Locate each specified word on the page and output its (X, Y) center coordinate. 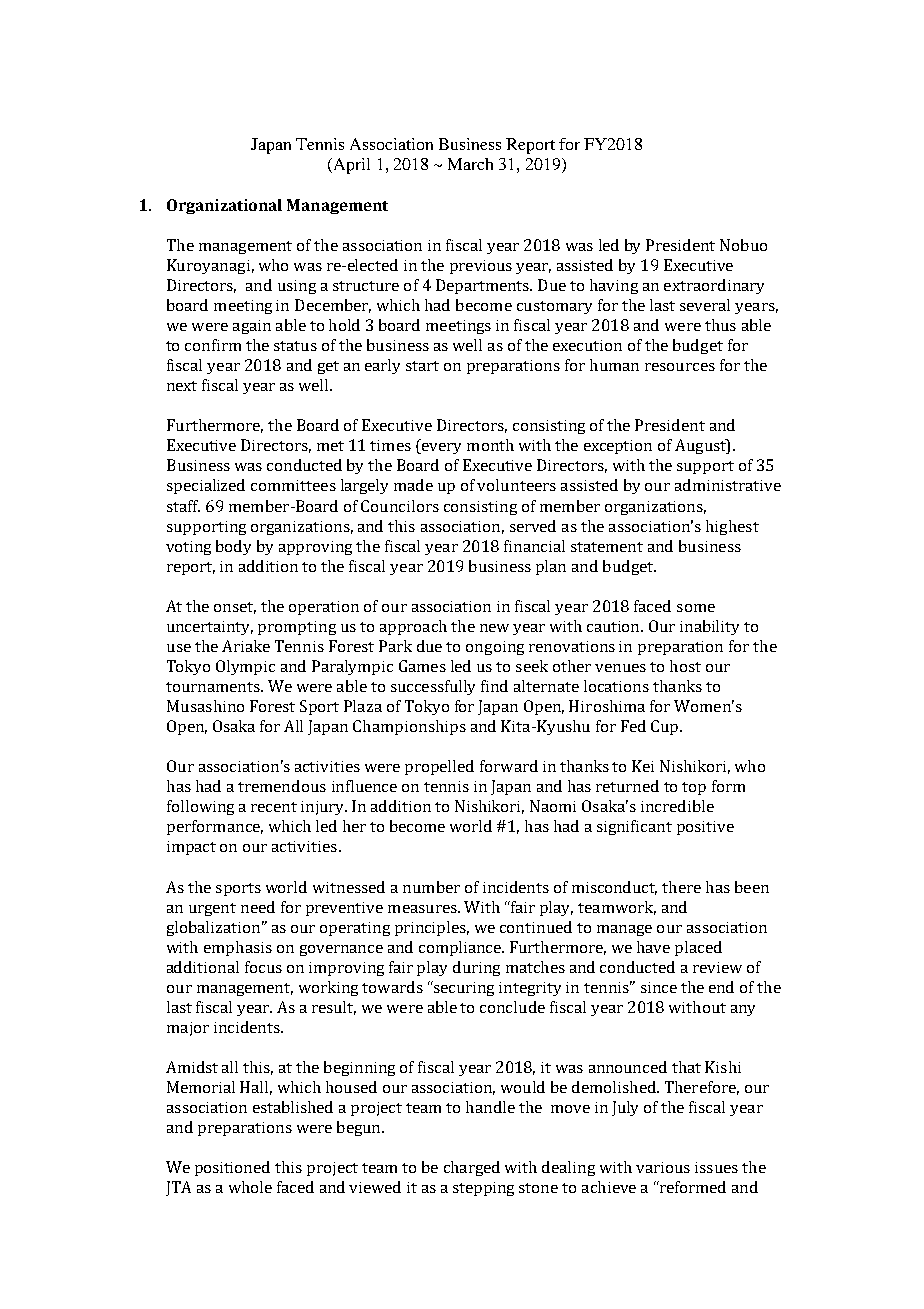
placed (698, 948)
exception (618, 447)
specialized (206, 486)
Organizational (224, 206)
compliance (461, 948)
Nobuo (743, 245)
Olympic (245, 667)
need (258, 907)
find (494, 686)
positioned (232, 1168)
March (470, 164)
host (685, 666)
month (490, 445)
